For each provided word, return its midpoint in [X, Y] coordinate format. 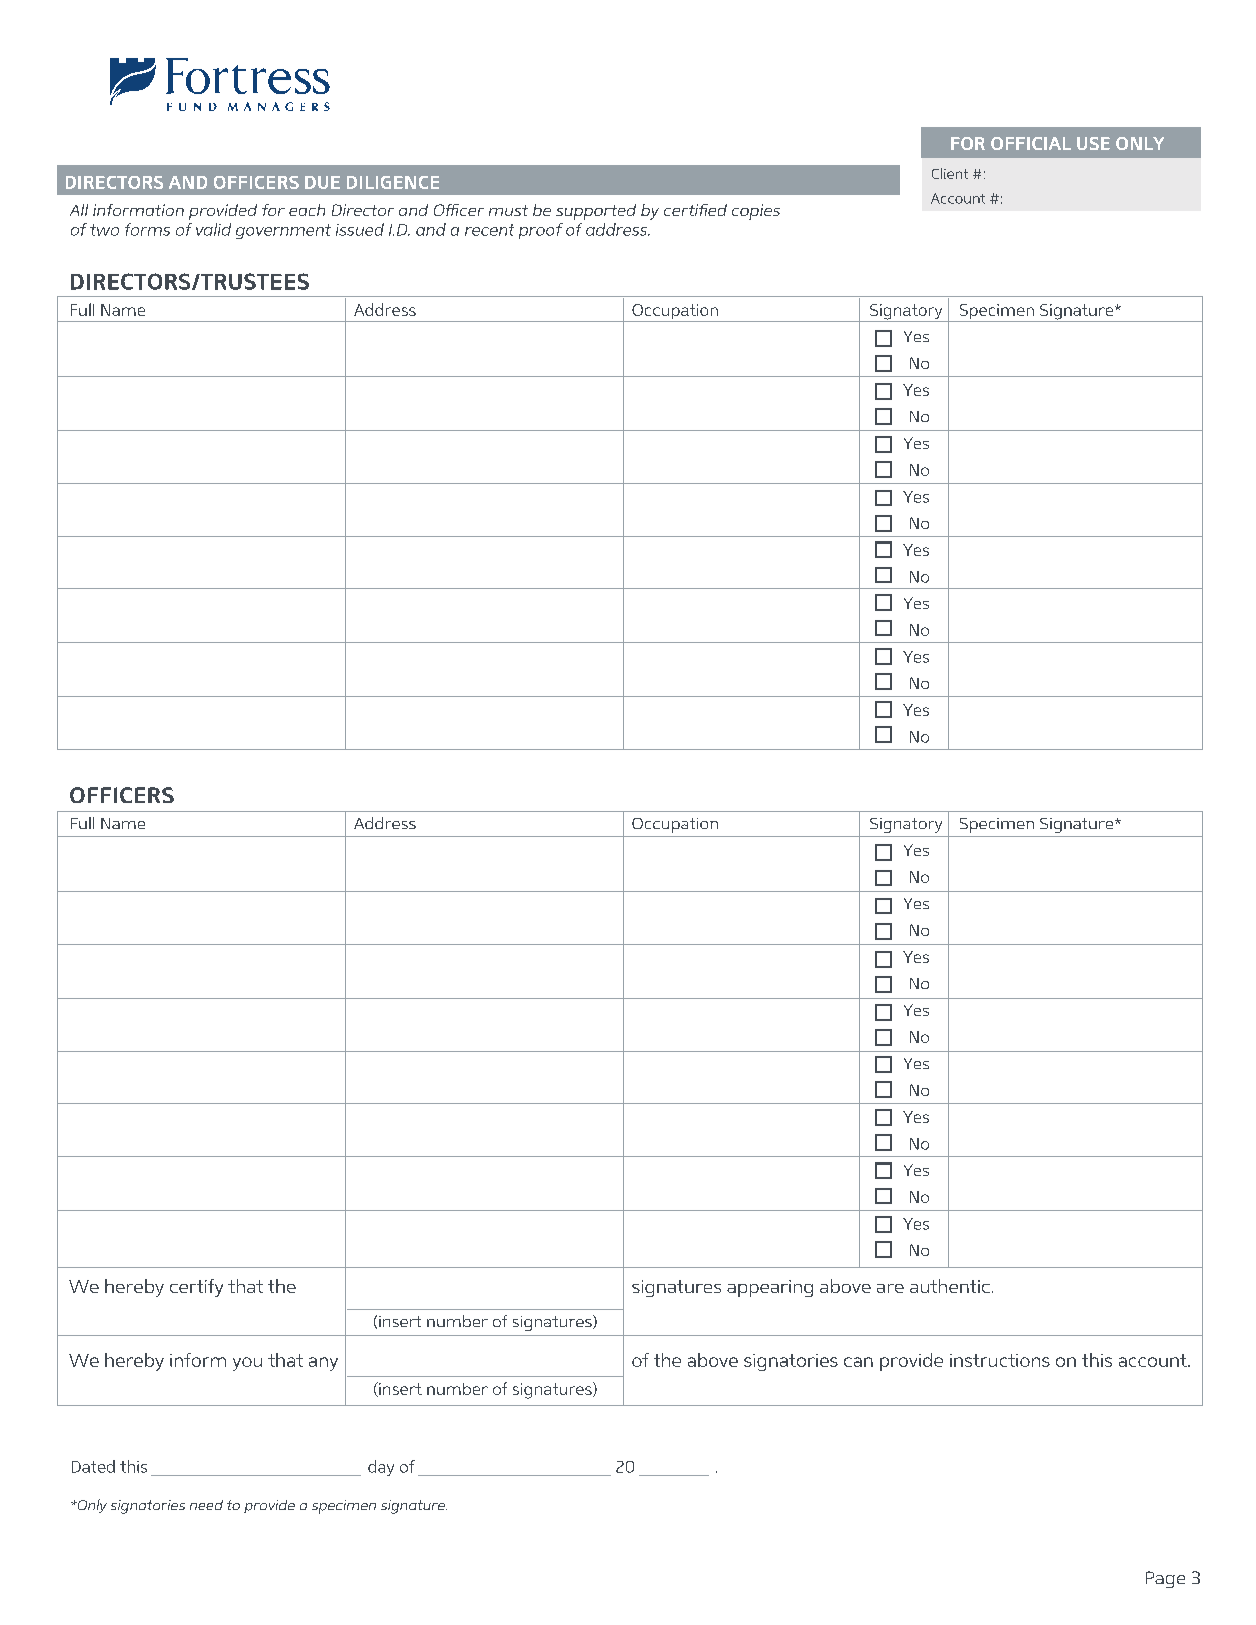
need [206, 1505]
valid [213, 229]
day [381, 1468]
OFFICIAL [1031, 143]
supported [596, 212]
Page [1165, 1579]
